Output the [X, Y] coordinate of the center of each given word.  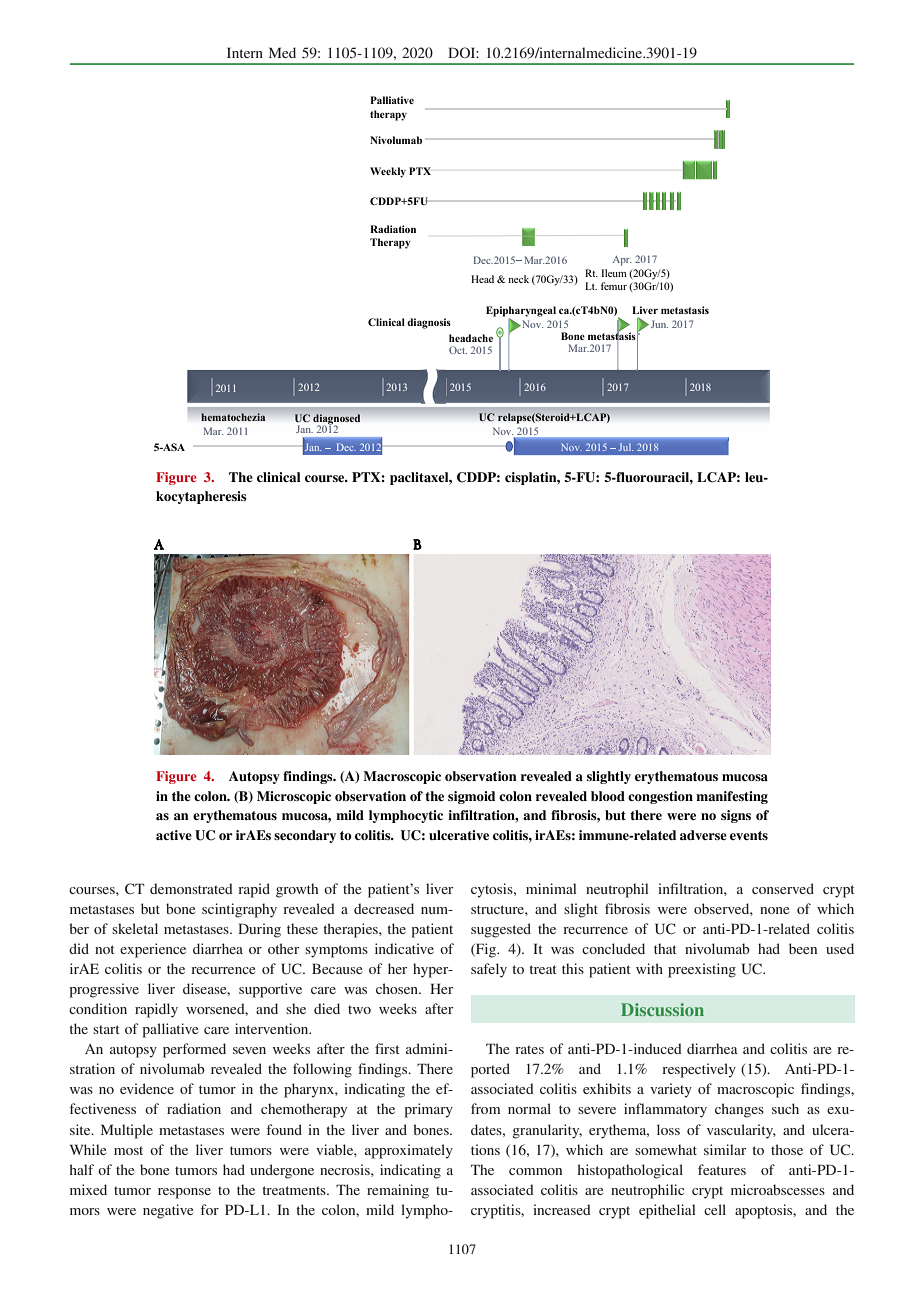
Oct [458, 350]
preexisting [702, 970]
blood [608, 796]
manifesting [732, 797]
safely [489, 970]
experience [153, 950]
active [174, 835]
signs [736, 816]
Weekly [388, 172]
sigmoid [471, 797]
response [184, 1193]
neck [518, 279]
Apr [622, 261]
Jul [626, 447]
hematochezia [233, 417]
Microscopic [294, 797]
